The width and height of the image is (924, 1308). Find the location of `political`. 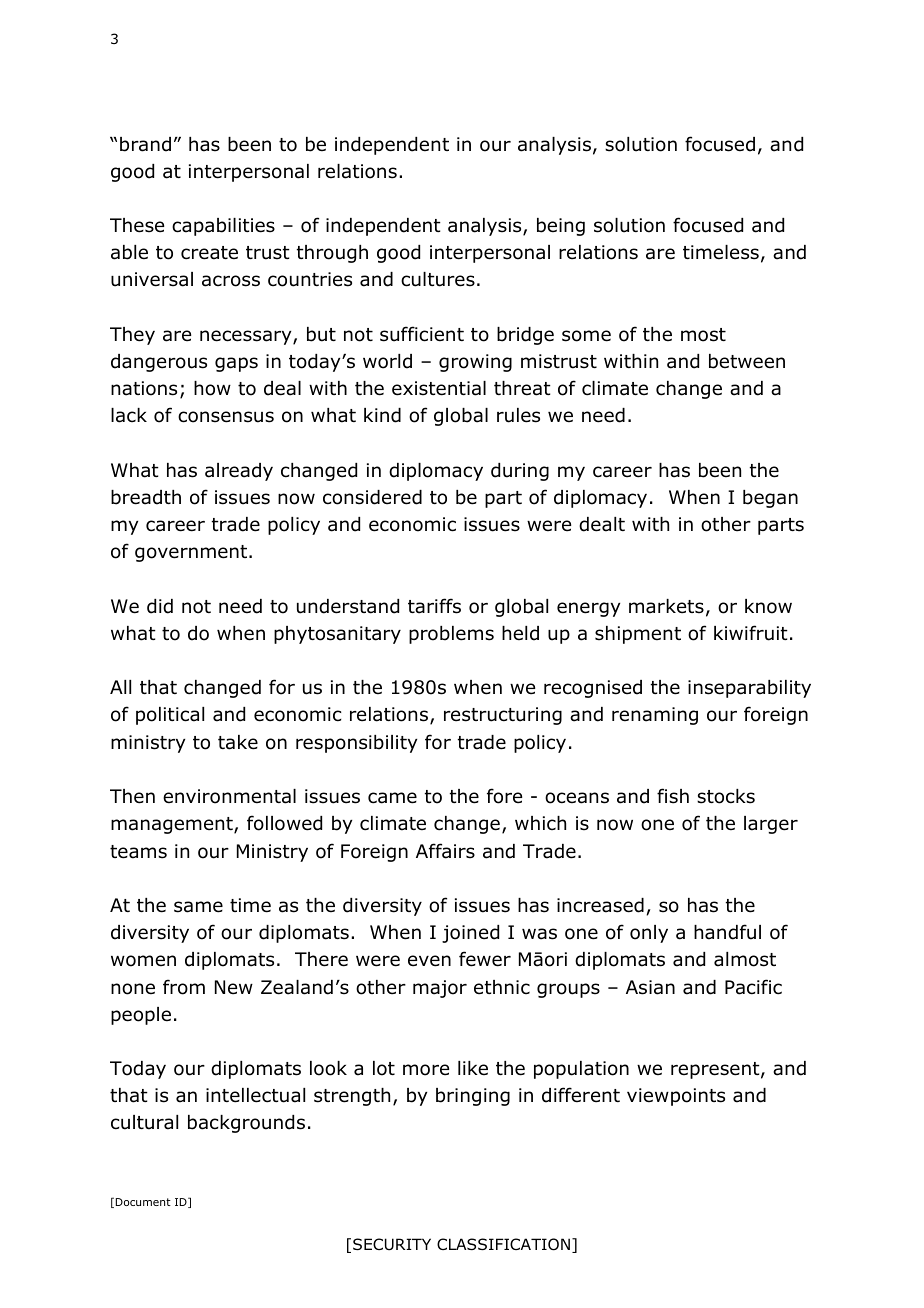

political is located at coordinates (170, 716).
